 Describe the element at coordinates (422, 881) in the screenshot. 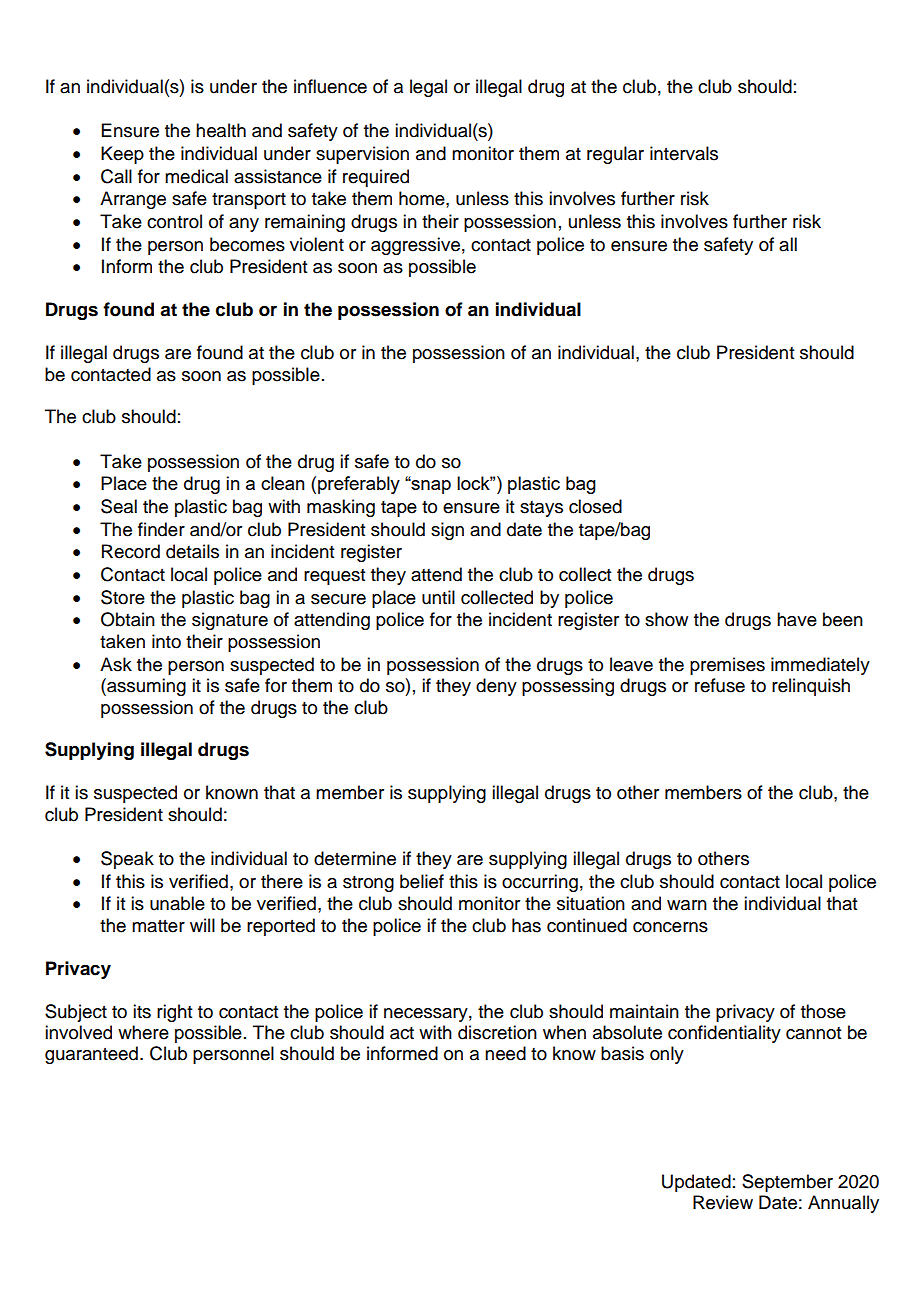

I see `belief` at that location.
